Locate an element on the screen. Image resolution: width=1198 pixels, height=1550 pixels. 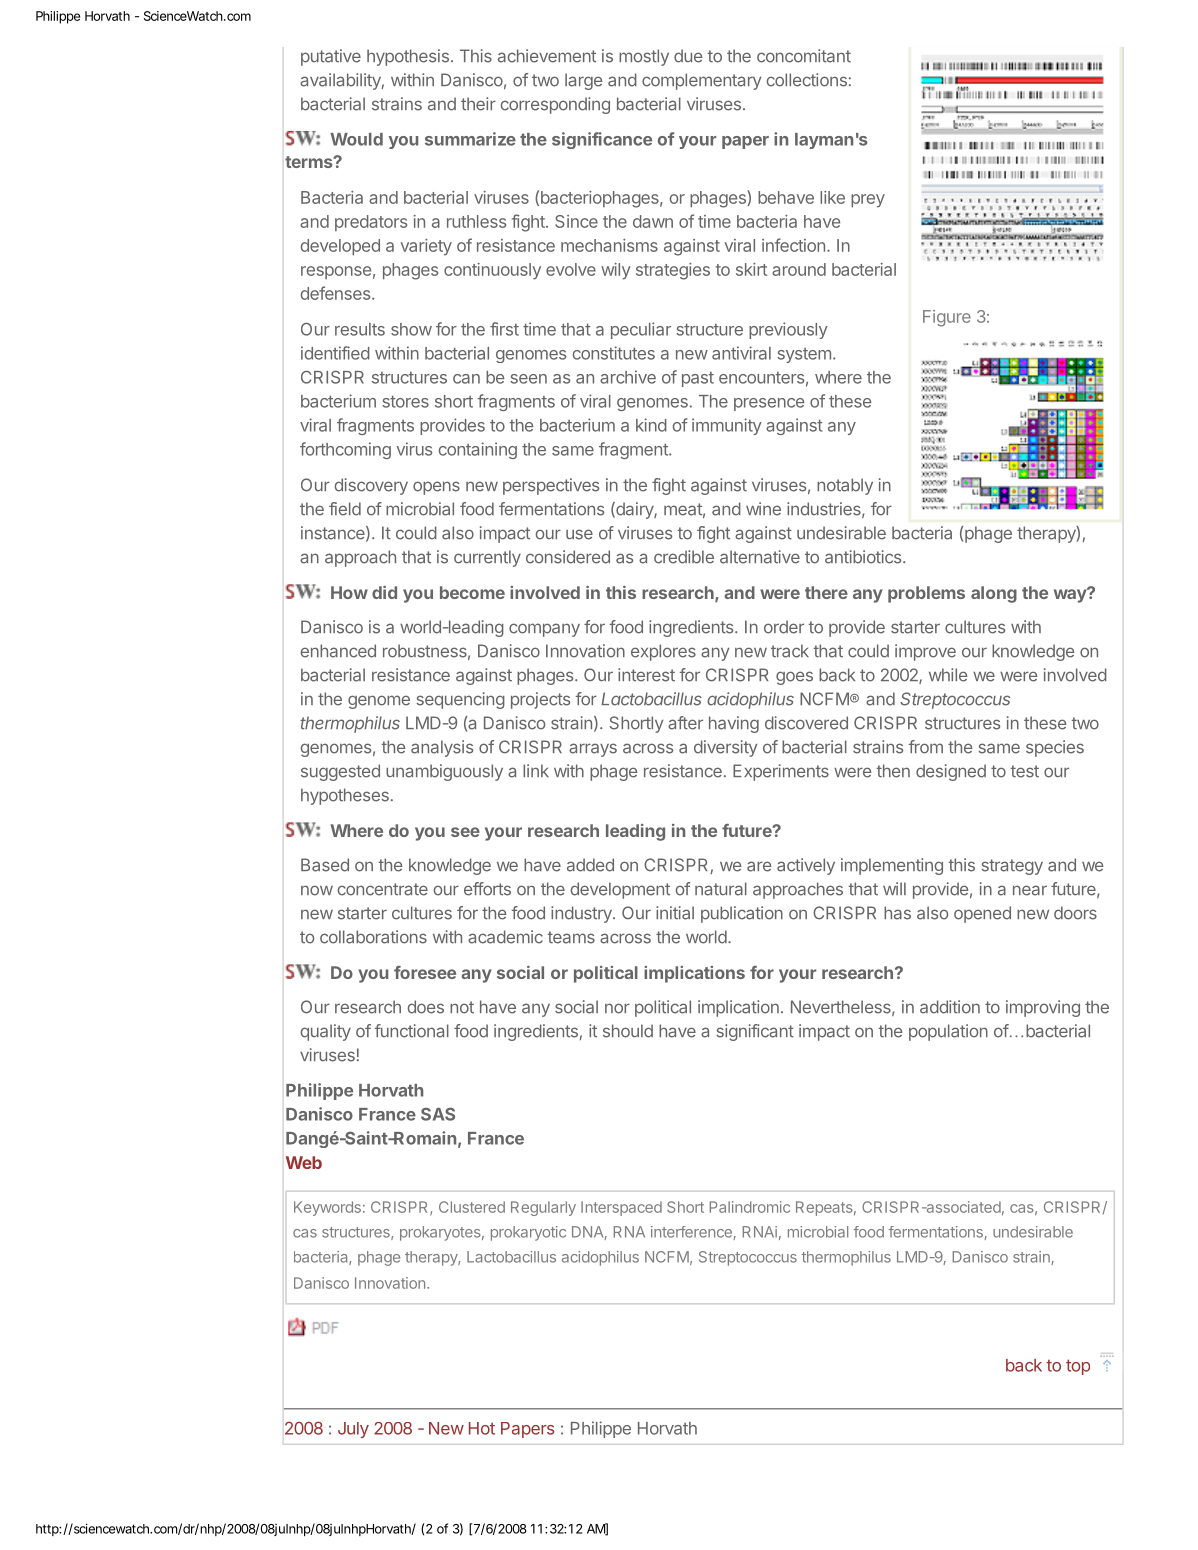
analysis is located at coordinates (442, 748).
